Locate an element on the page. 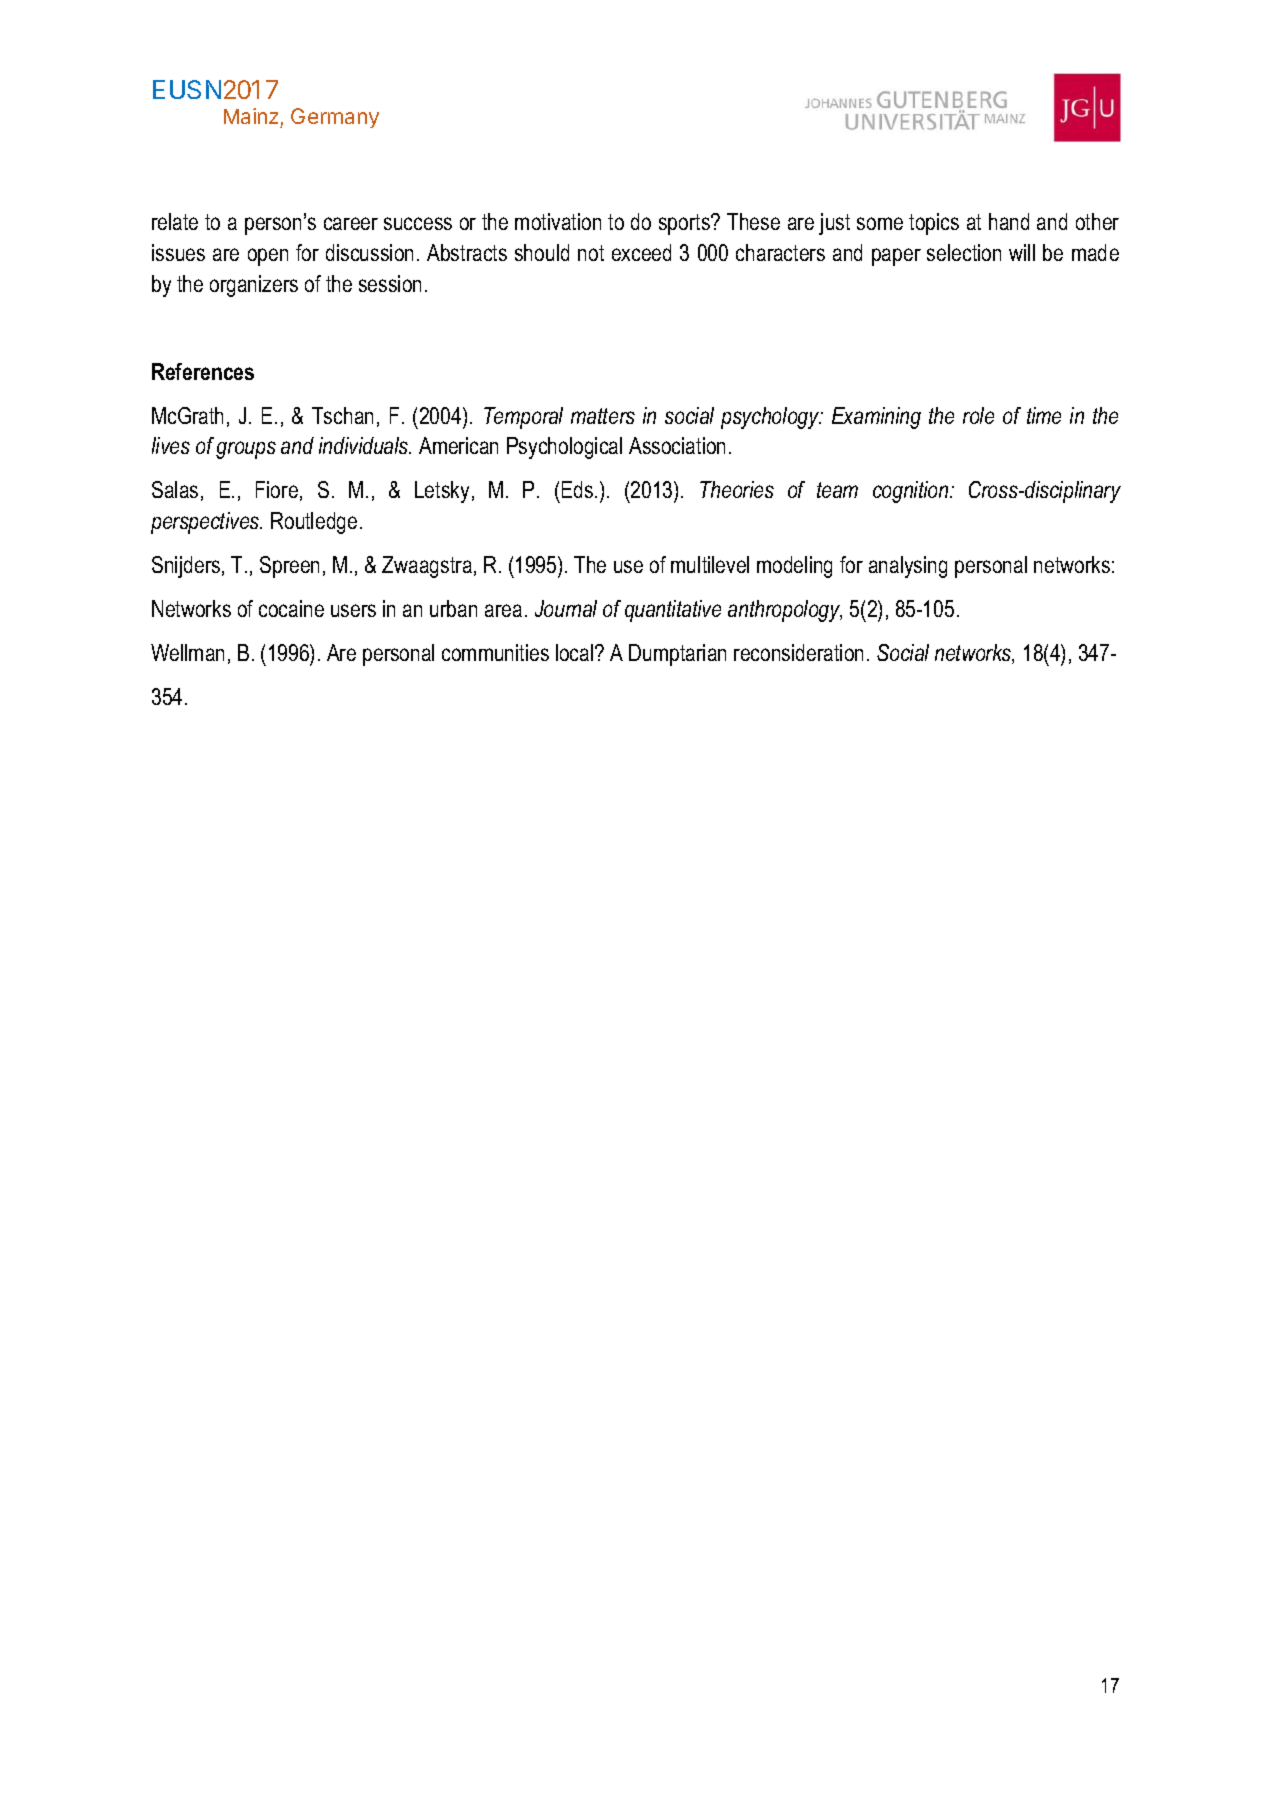 Image resolution: width=1271 pixels, height=1799 pixels. local is located at coordinates (576, 652).
